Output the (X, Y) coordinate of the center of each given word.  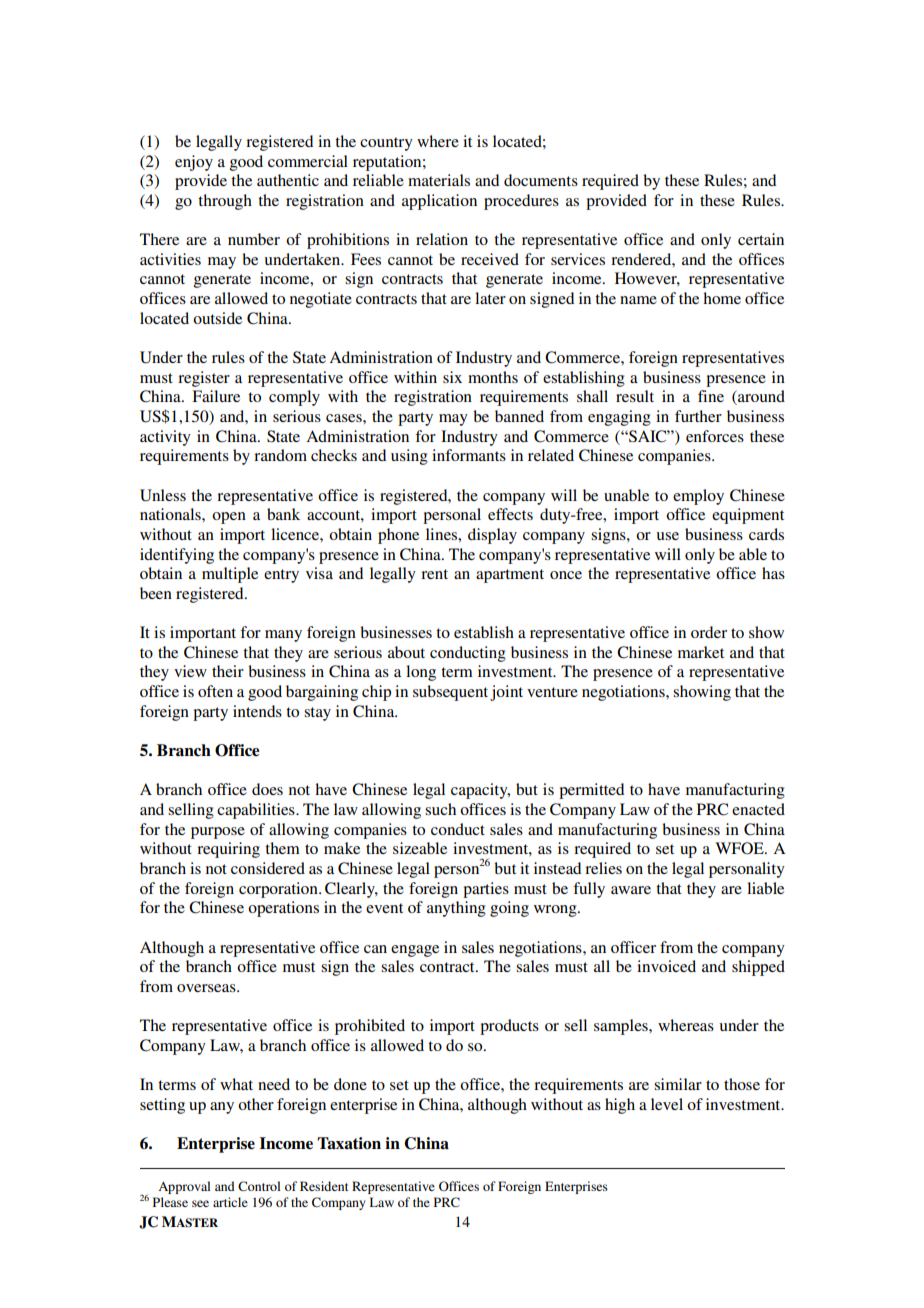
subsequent (450, 693)
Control (259, 1186)
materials (439, 180)
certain (761, 239)
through (225, 202)
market (701, 652)
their (228, 671)
